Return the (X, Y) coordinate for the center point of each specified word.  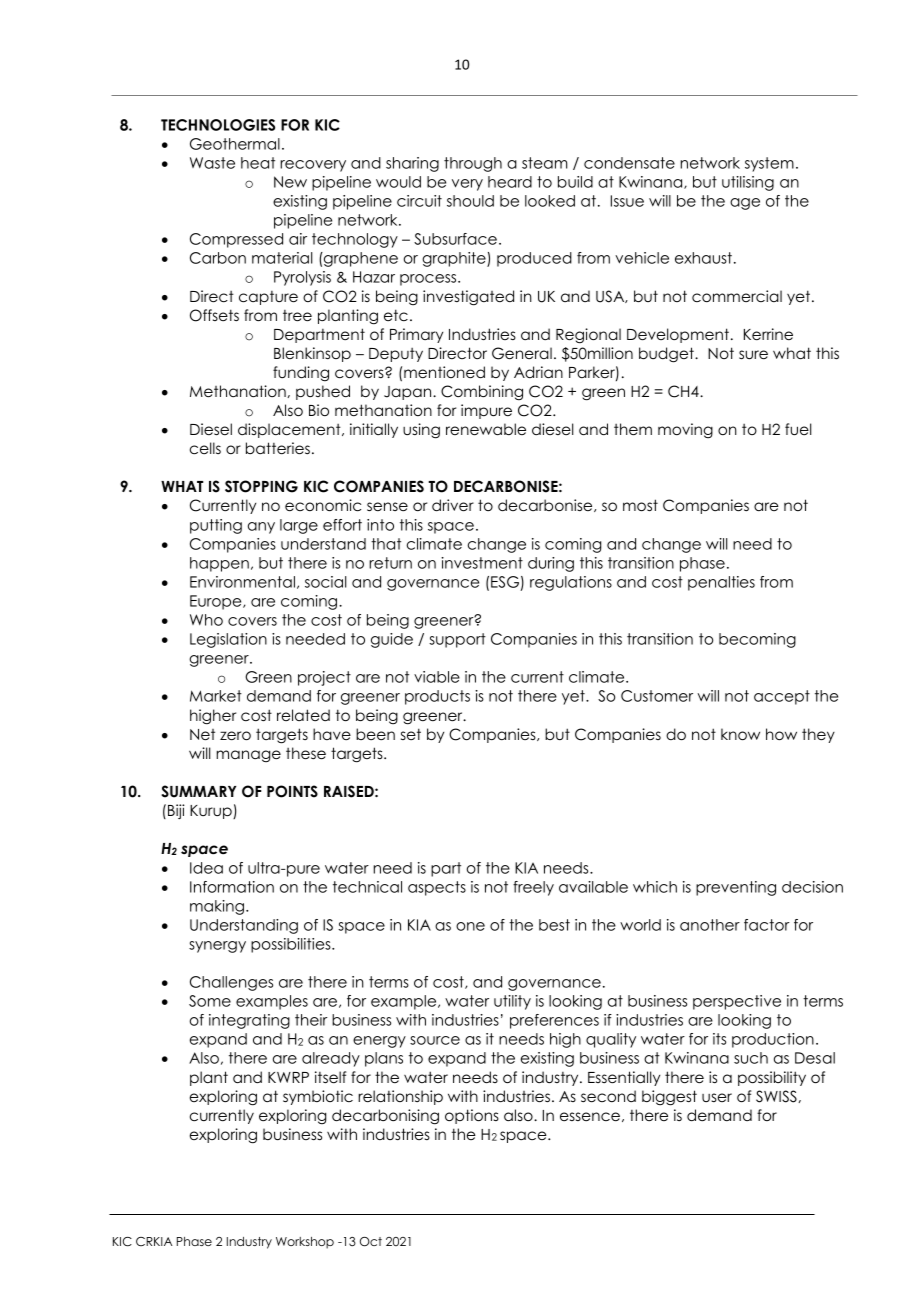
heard (510, 182)
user (717, 1097)
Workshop (305, 1243)
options (472, 1116)
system (769, 164)
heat (258, 163)
